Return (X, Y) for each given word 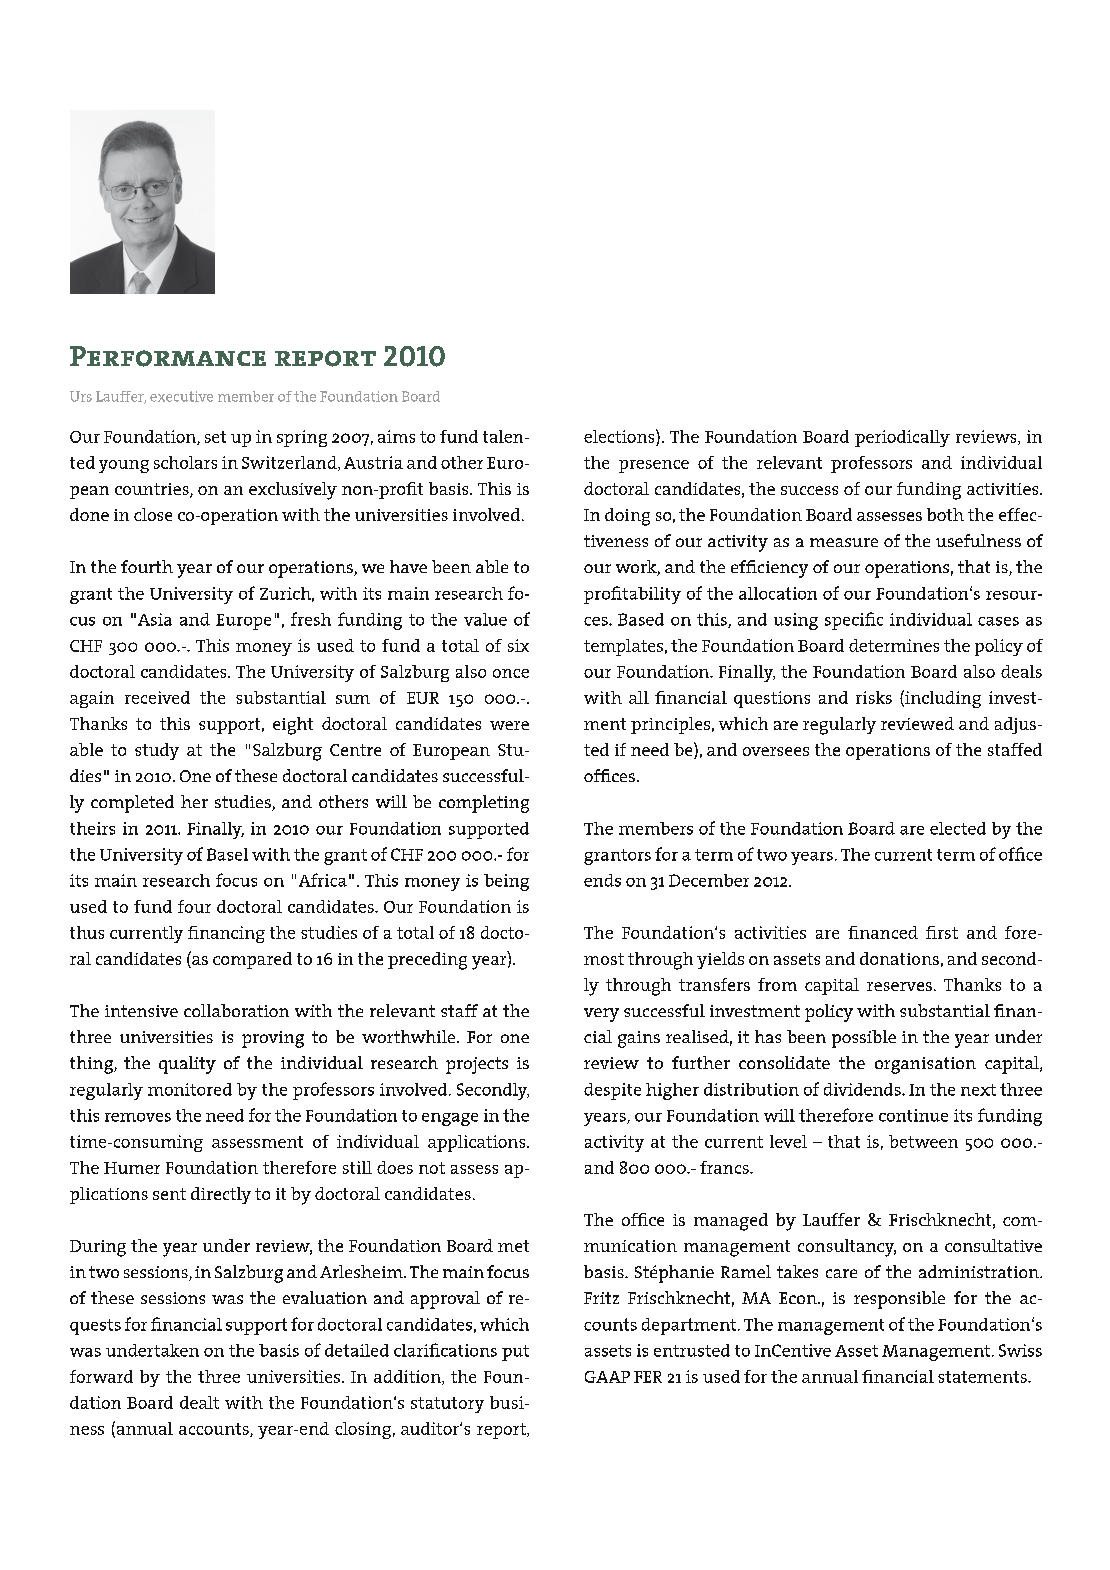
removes (138, 1117)
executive (181, 396)
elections (620, 436)
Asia (155, 619)
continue (913, 1115)
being (506, 882)
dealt (199, 1402)
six (518, 645)
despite (612, 1091)
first (942, 932)
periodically (902, 438)
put (515, 1353)
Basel (227, 854)
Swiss (1020, 1350)
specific (854, 621)
